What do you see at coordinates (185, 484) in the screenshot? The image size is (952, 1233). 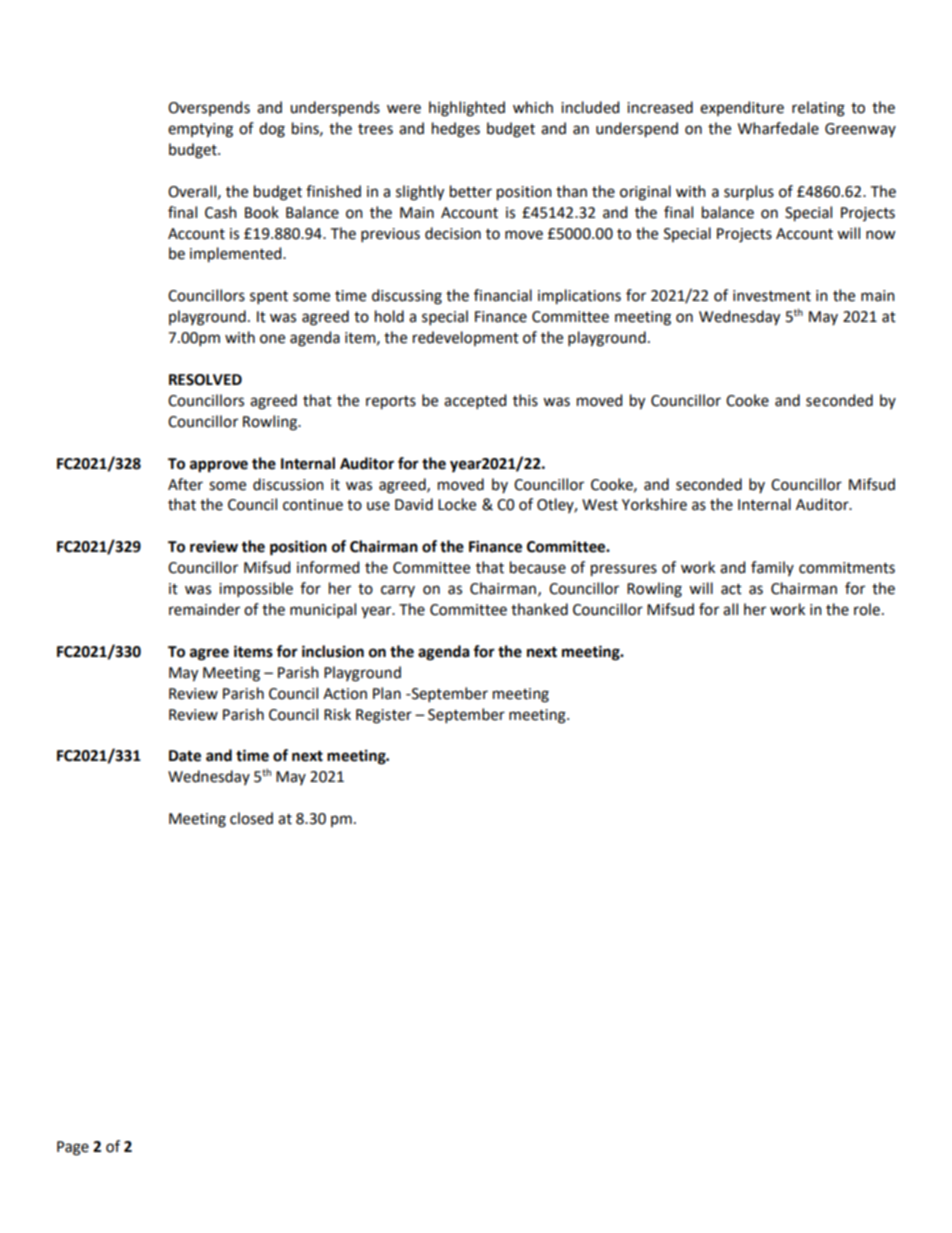 I see `After` at bounding box center [185, 484].
